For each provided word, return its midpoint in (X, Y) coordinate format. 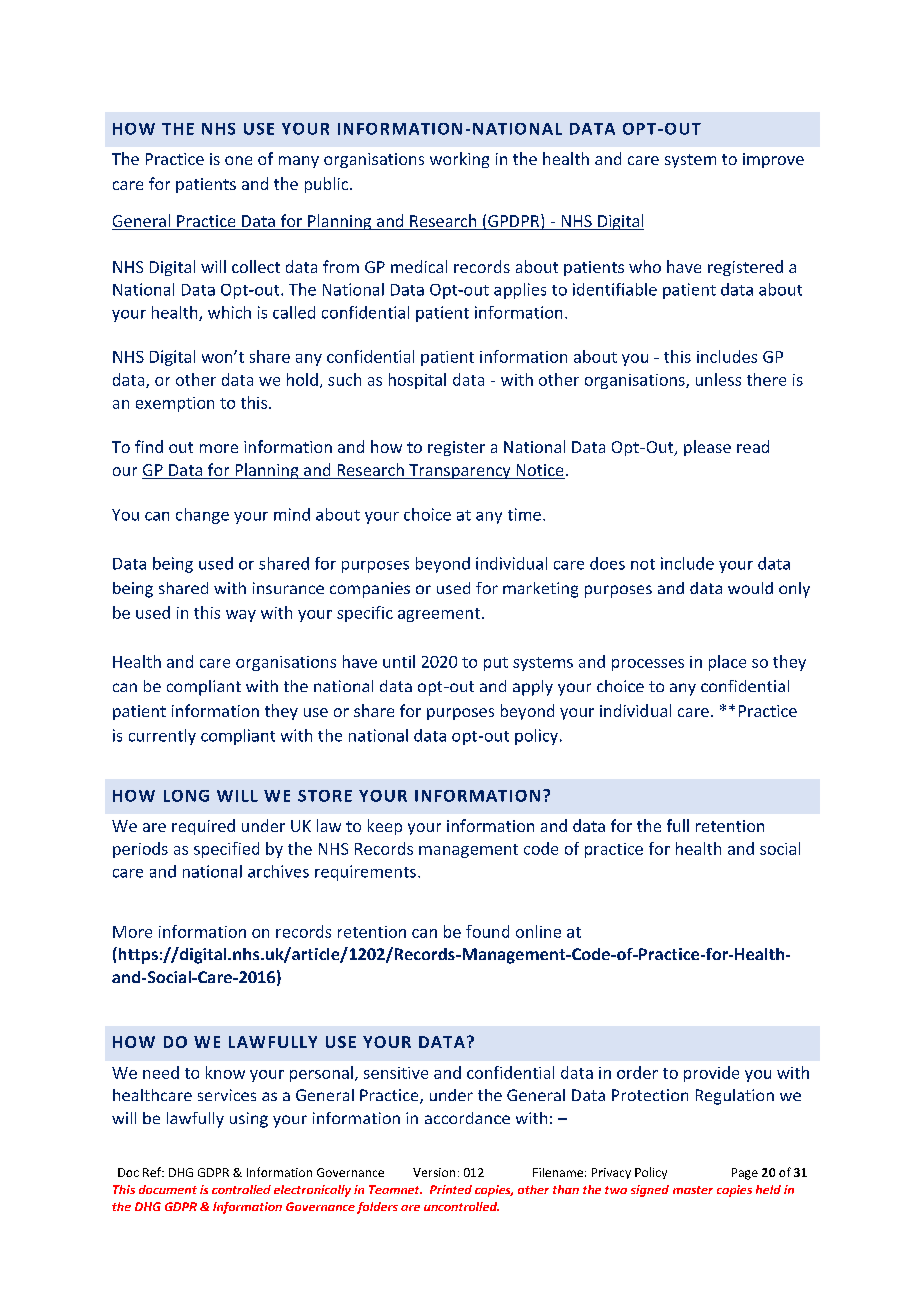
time (524, 514)
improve (773, 160)
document (168, 1189)
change (202, 516)
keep (385, 827)
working (459, 160)
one (238, 160)
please (707, 448)
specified (226, 850)
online (538, 931)
